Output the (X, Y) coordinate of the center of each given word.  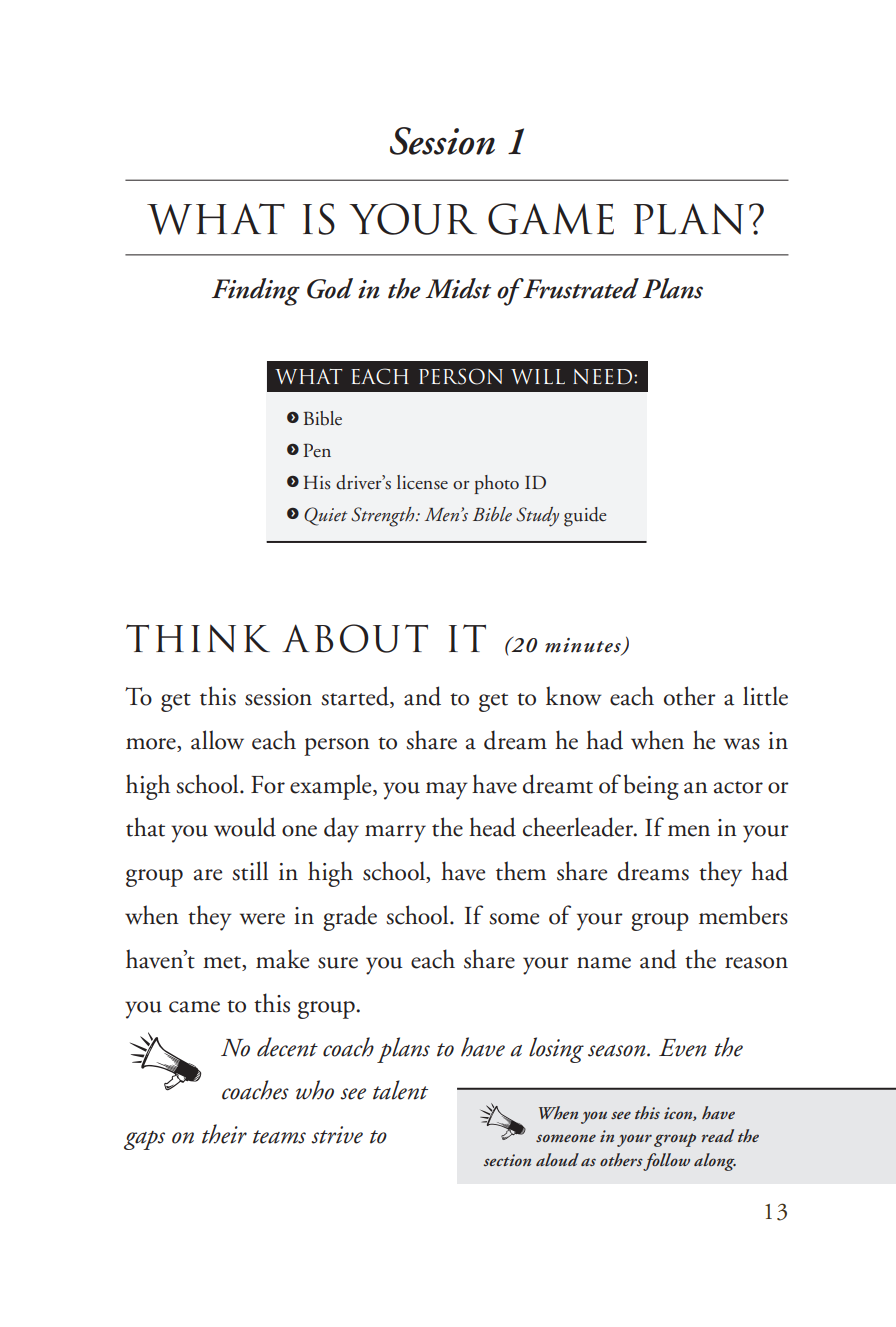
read (717, 1135)
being (651, 787)
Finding (256, 292)
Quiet (325, 516)
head (492, 827)
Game (551, 219)
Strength (384, 517)
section (507, 1160)
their (224, 1134)
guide (585, 517)
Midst (458, 288)
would (245, 827)
